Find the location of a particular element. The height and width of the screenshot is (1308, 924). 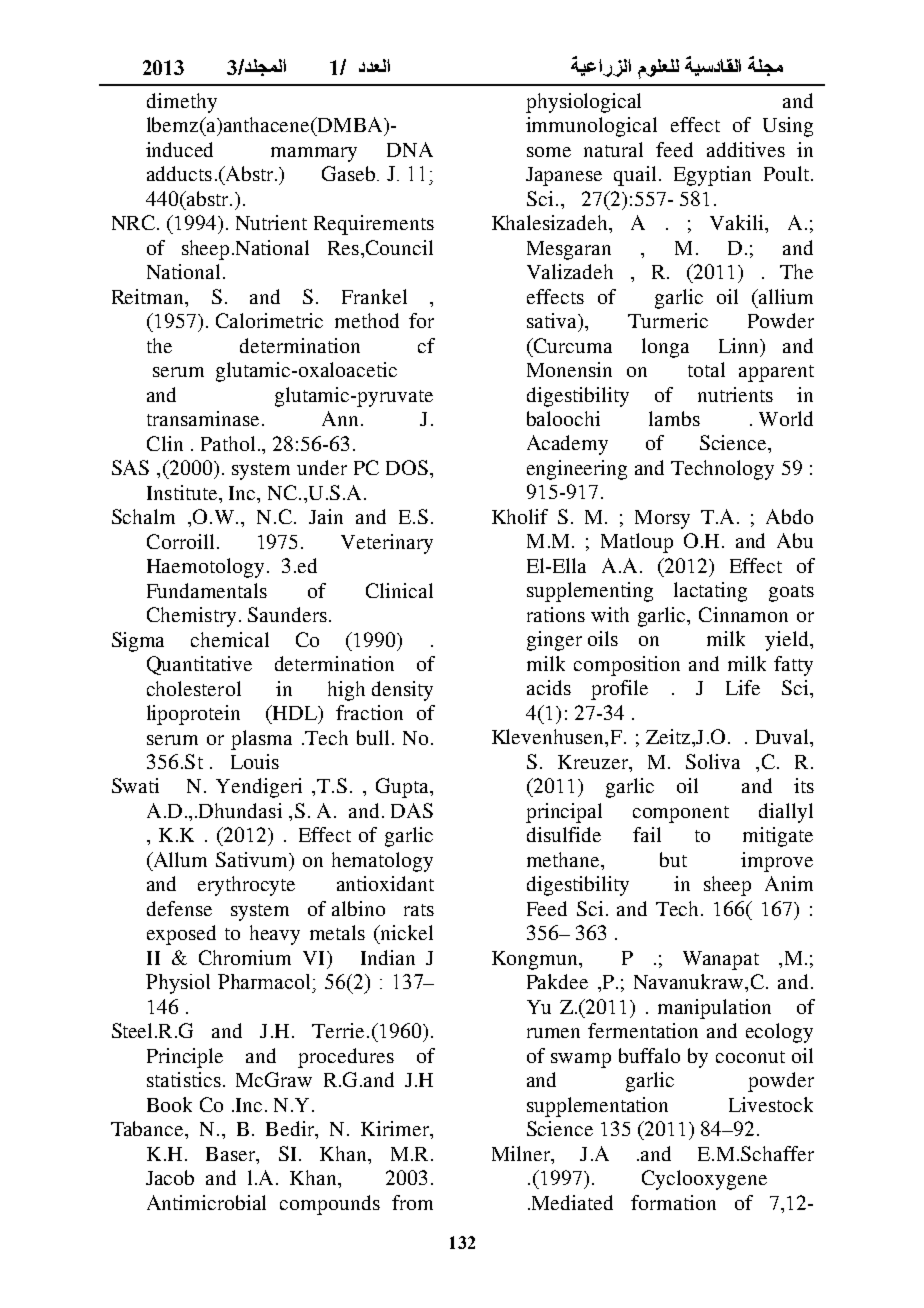

mammary is located at coordinates (314, 154).
